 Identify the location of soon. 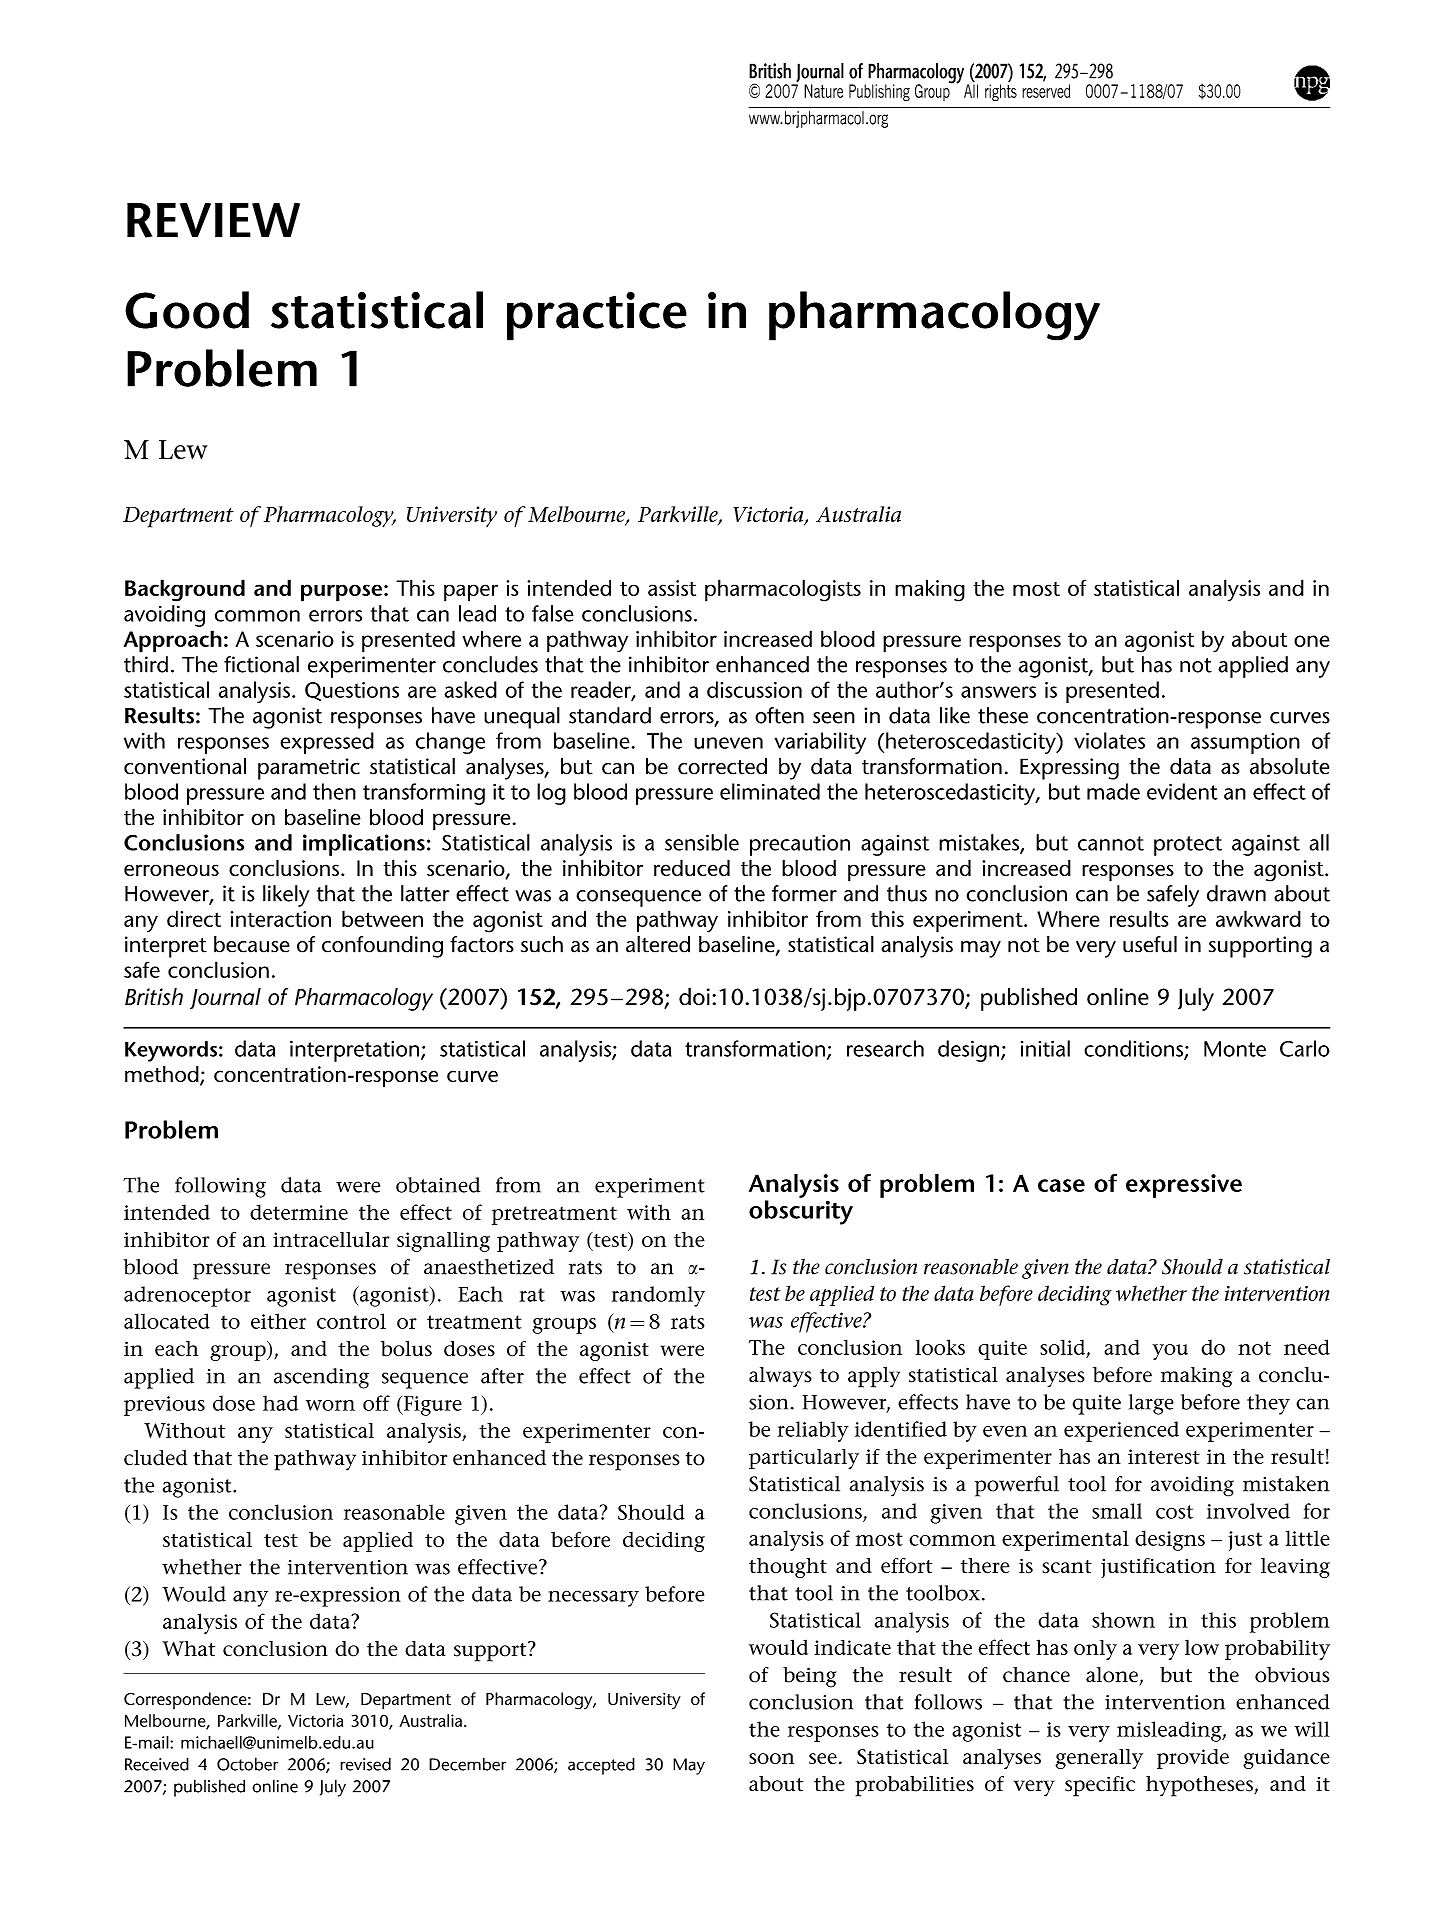
(771, 1758).
